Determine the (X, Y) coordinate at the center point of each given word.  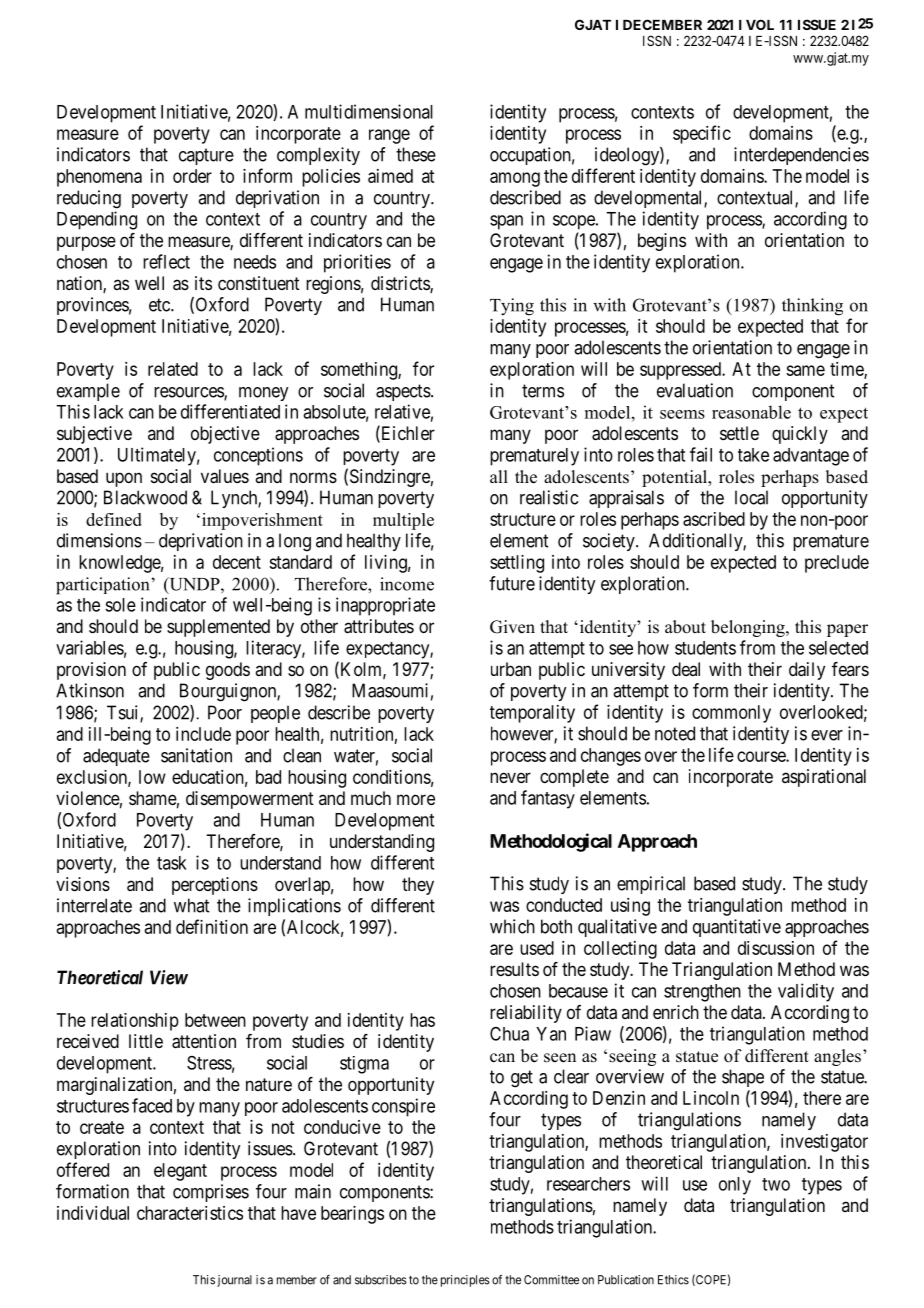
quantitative (737, 928)
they (418, 886)
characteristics (190, 1213)
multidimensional (369, 111)
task (172, 863)
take (753, 455)
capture (206, 156)
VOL (760, 24)
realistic (549, 497)
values (225, 476)
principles (465, 1281)
